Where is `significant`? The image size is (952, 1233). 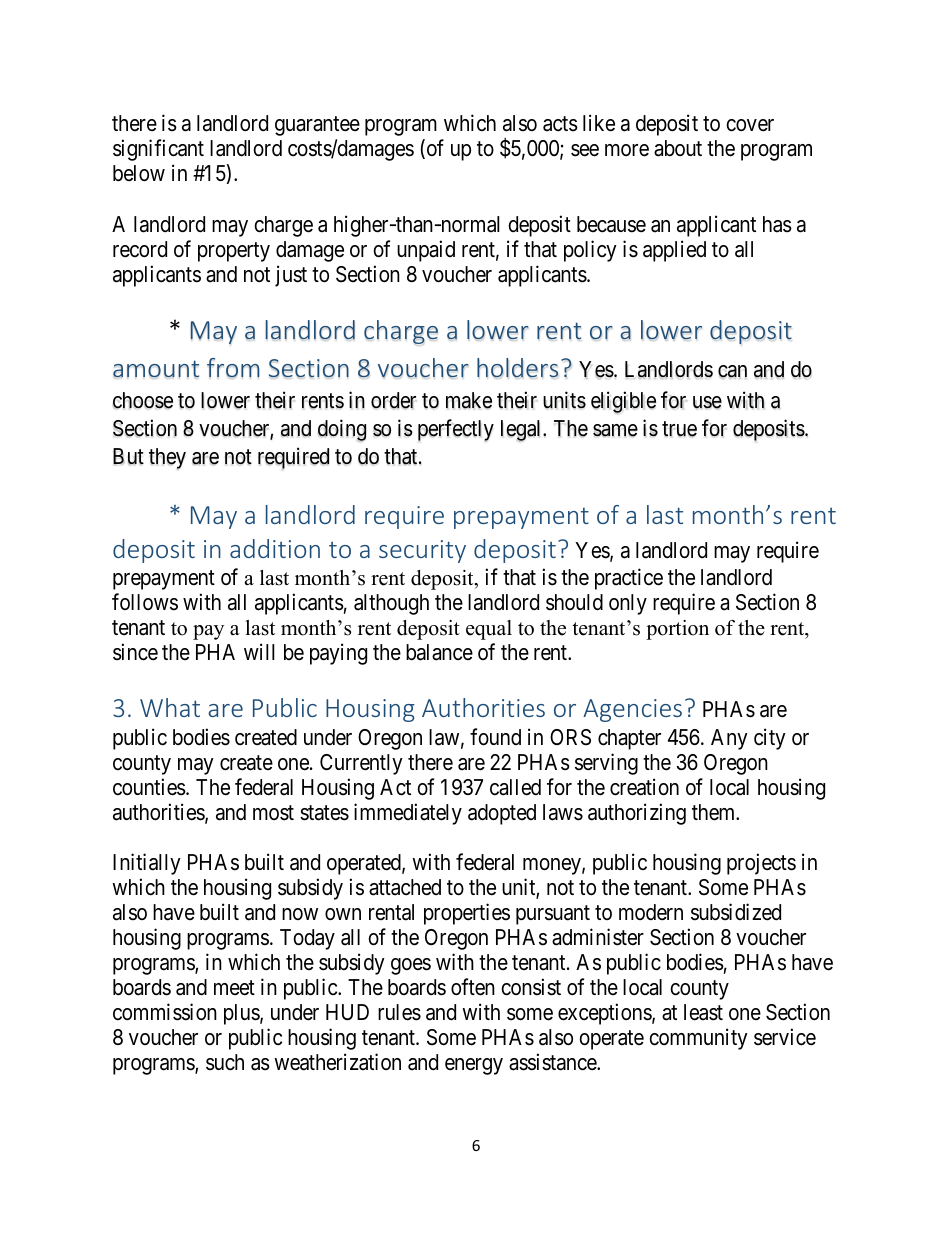 significant is located at coordinates (158, 150).
